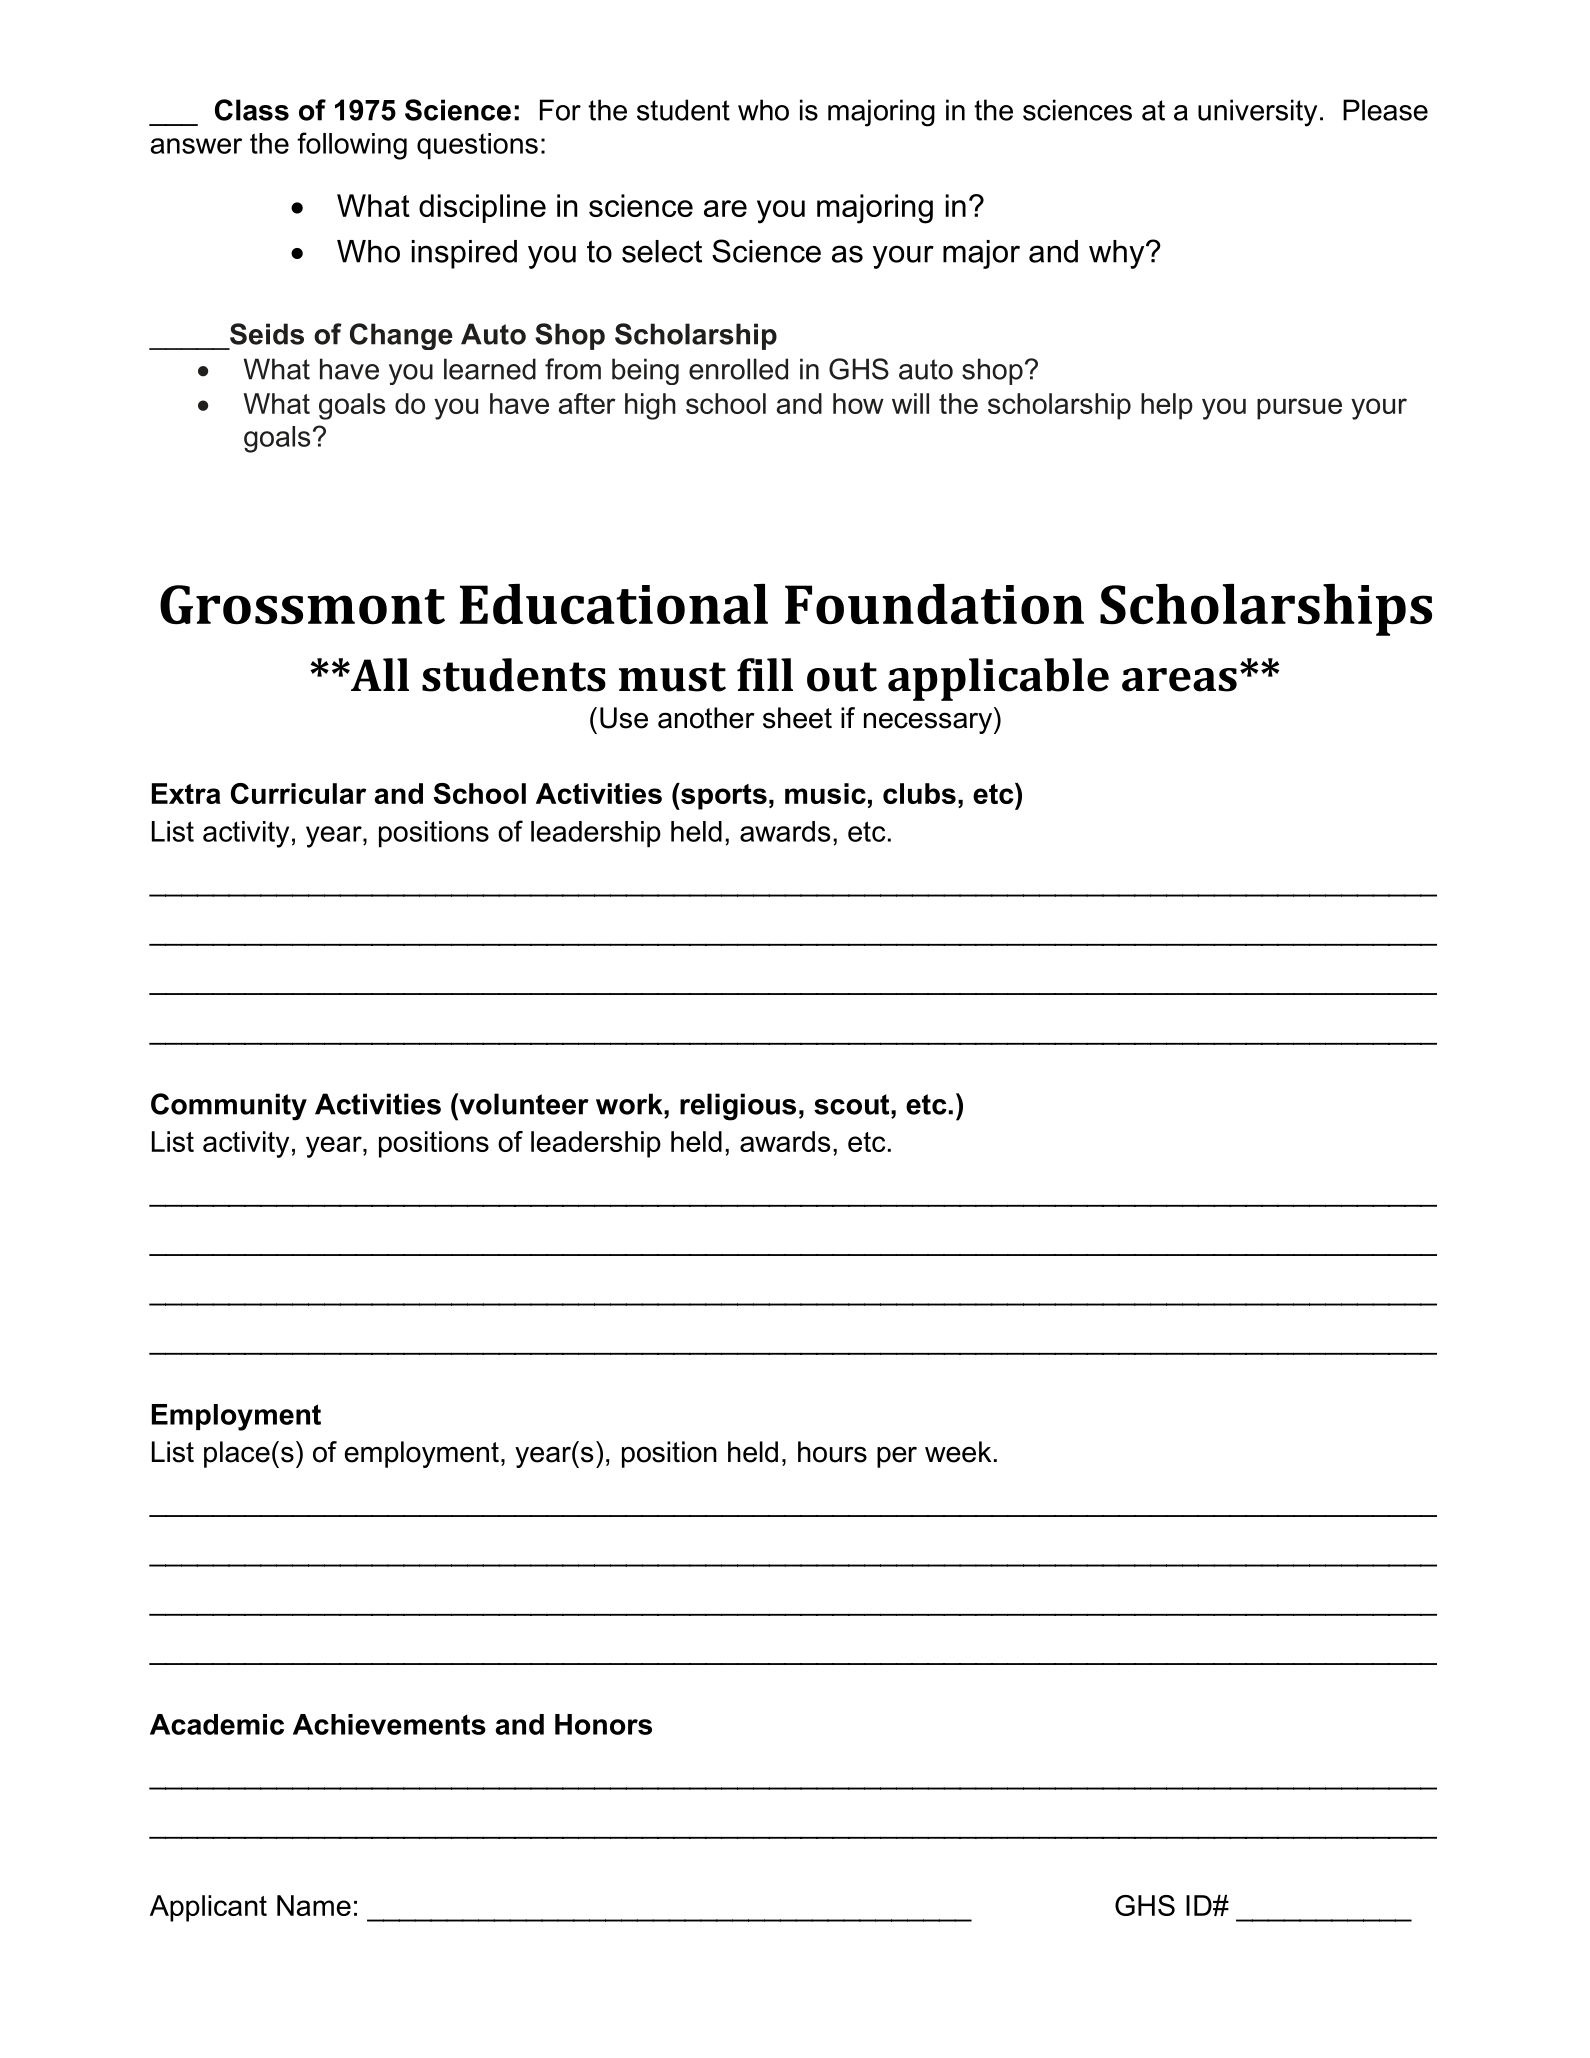  What do you see at coordinates (797, 718) in the screenshot?
I see `sheet` at bounding box center [797, 718].
